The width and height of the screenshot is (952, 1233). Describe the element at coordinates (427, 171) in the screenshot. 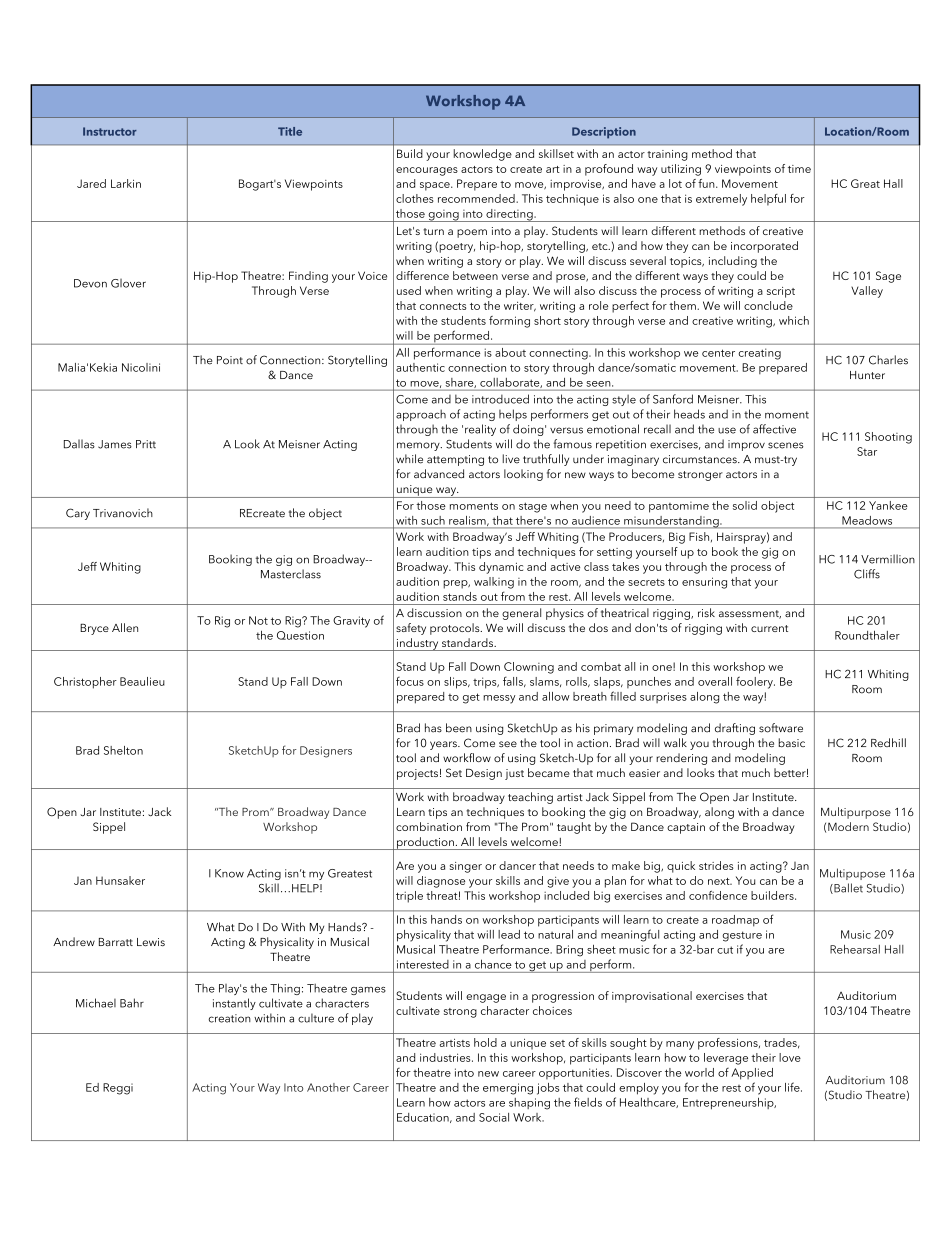

I see `encourages` at that location.
